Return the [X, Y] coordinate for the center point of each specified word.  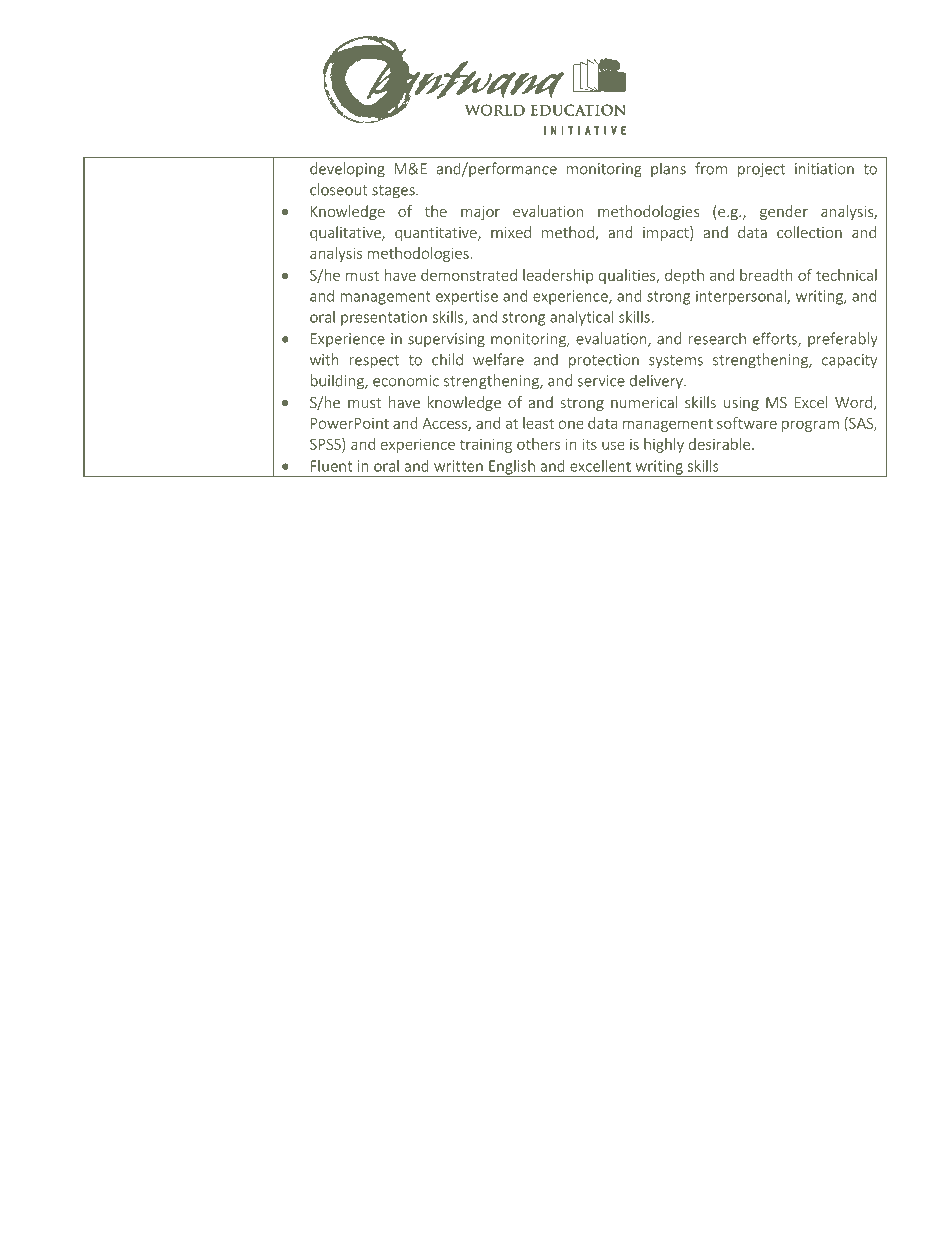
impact [667, 233]
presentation [384, 318]
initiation [824, 169]
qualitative [346, 233]
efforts [776, 339]
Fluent [331, 466]
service [601, 381]
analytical [581, 318]
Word [853, 402]
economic [406, 381]
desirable [721, 444]
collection [809, 232]
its [589, 444]
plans [668, 169]
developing [347, 170]
